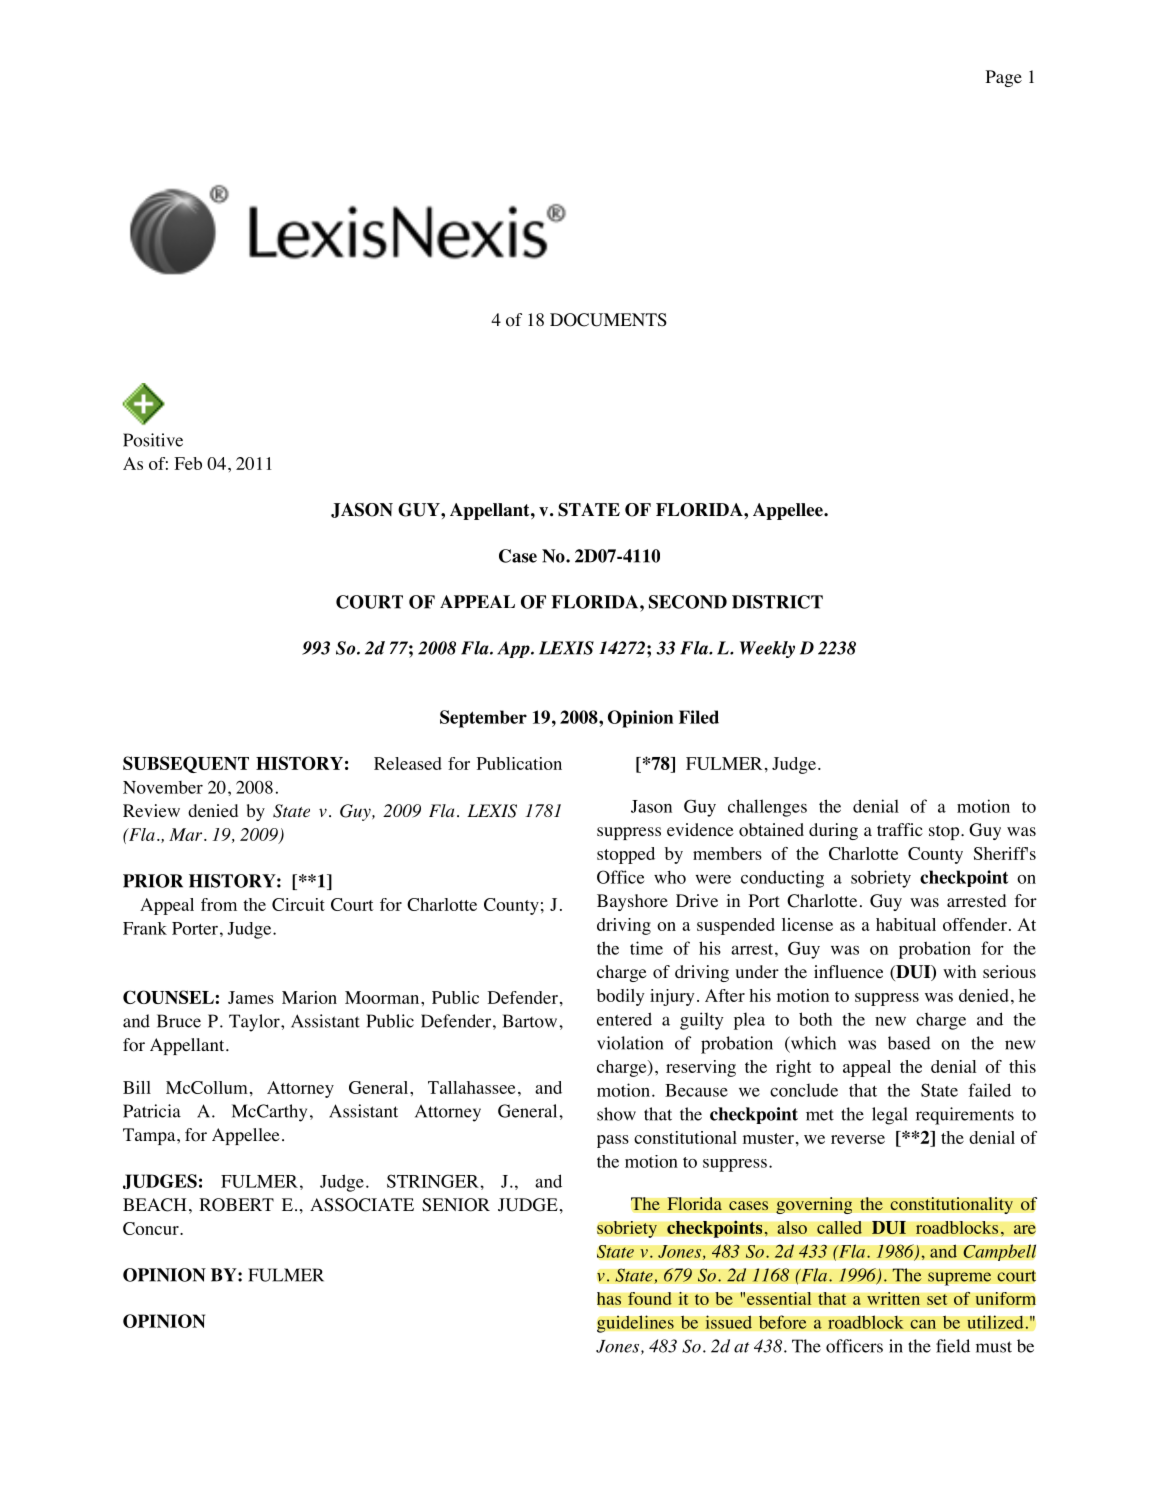 The width and height of the page is (1159, 1500). I want to click on DISTRICT, so click(777, 602).
